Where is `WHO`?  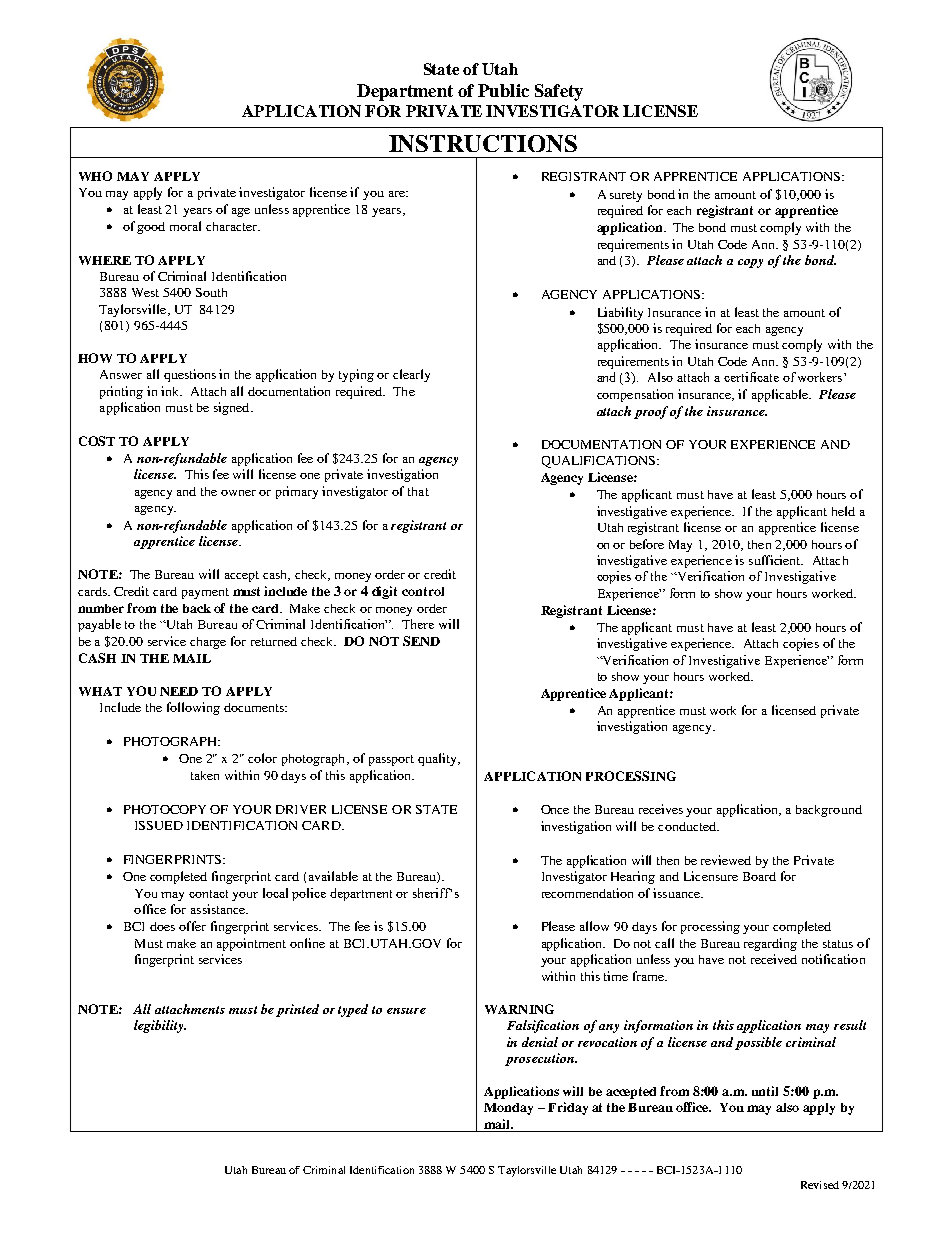 WHO is located at coordinates (95, 176).
